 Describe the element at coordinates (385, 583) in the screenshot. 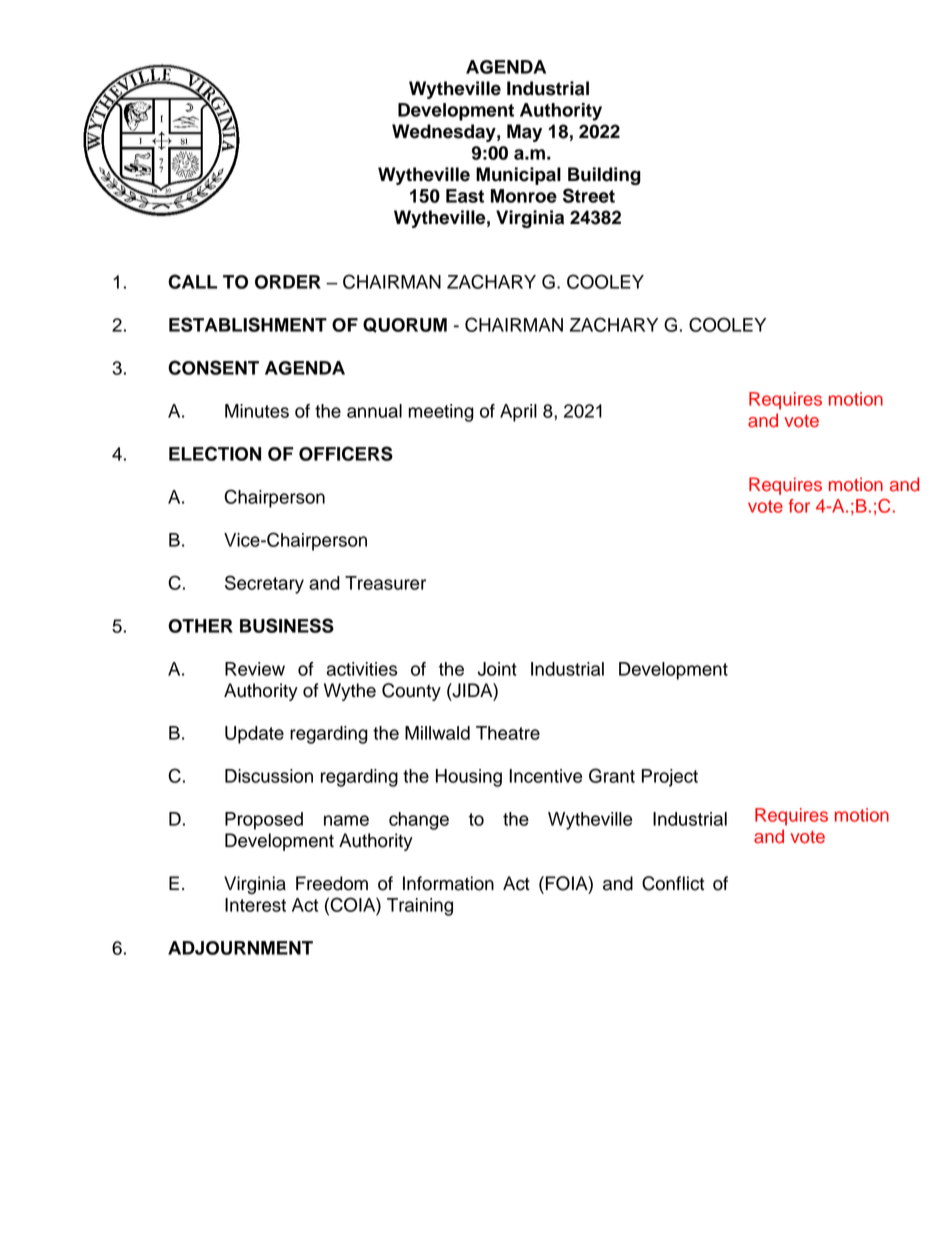

I see `Treasurer` at that location.
